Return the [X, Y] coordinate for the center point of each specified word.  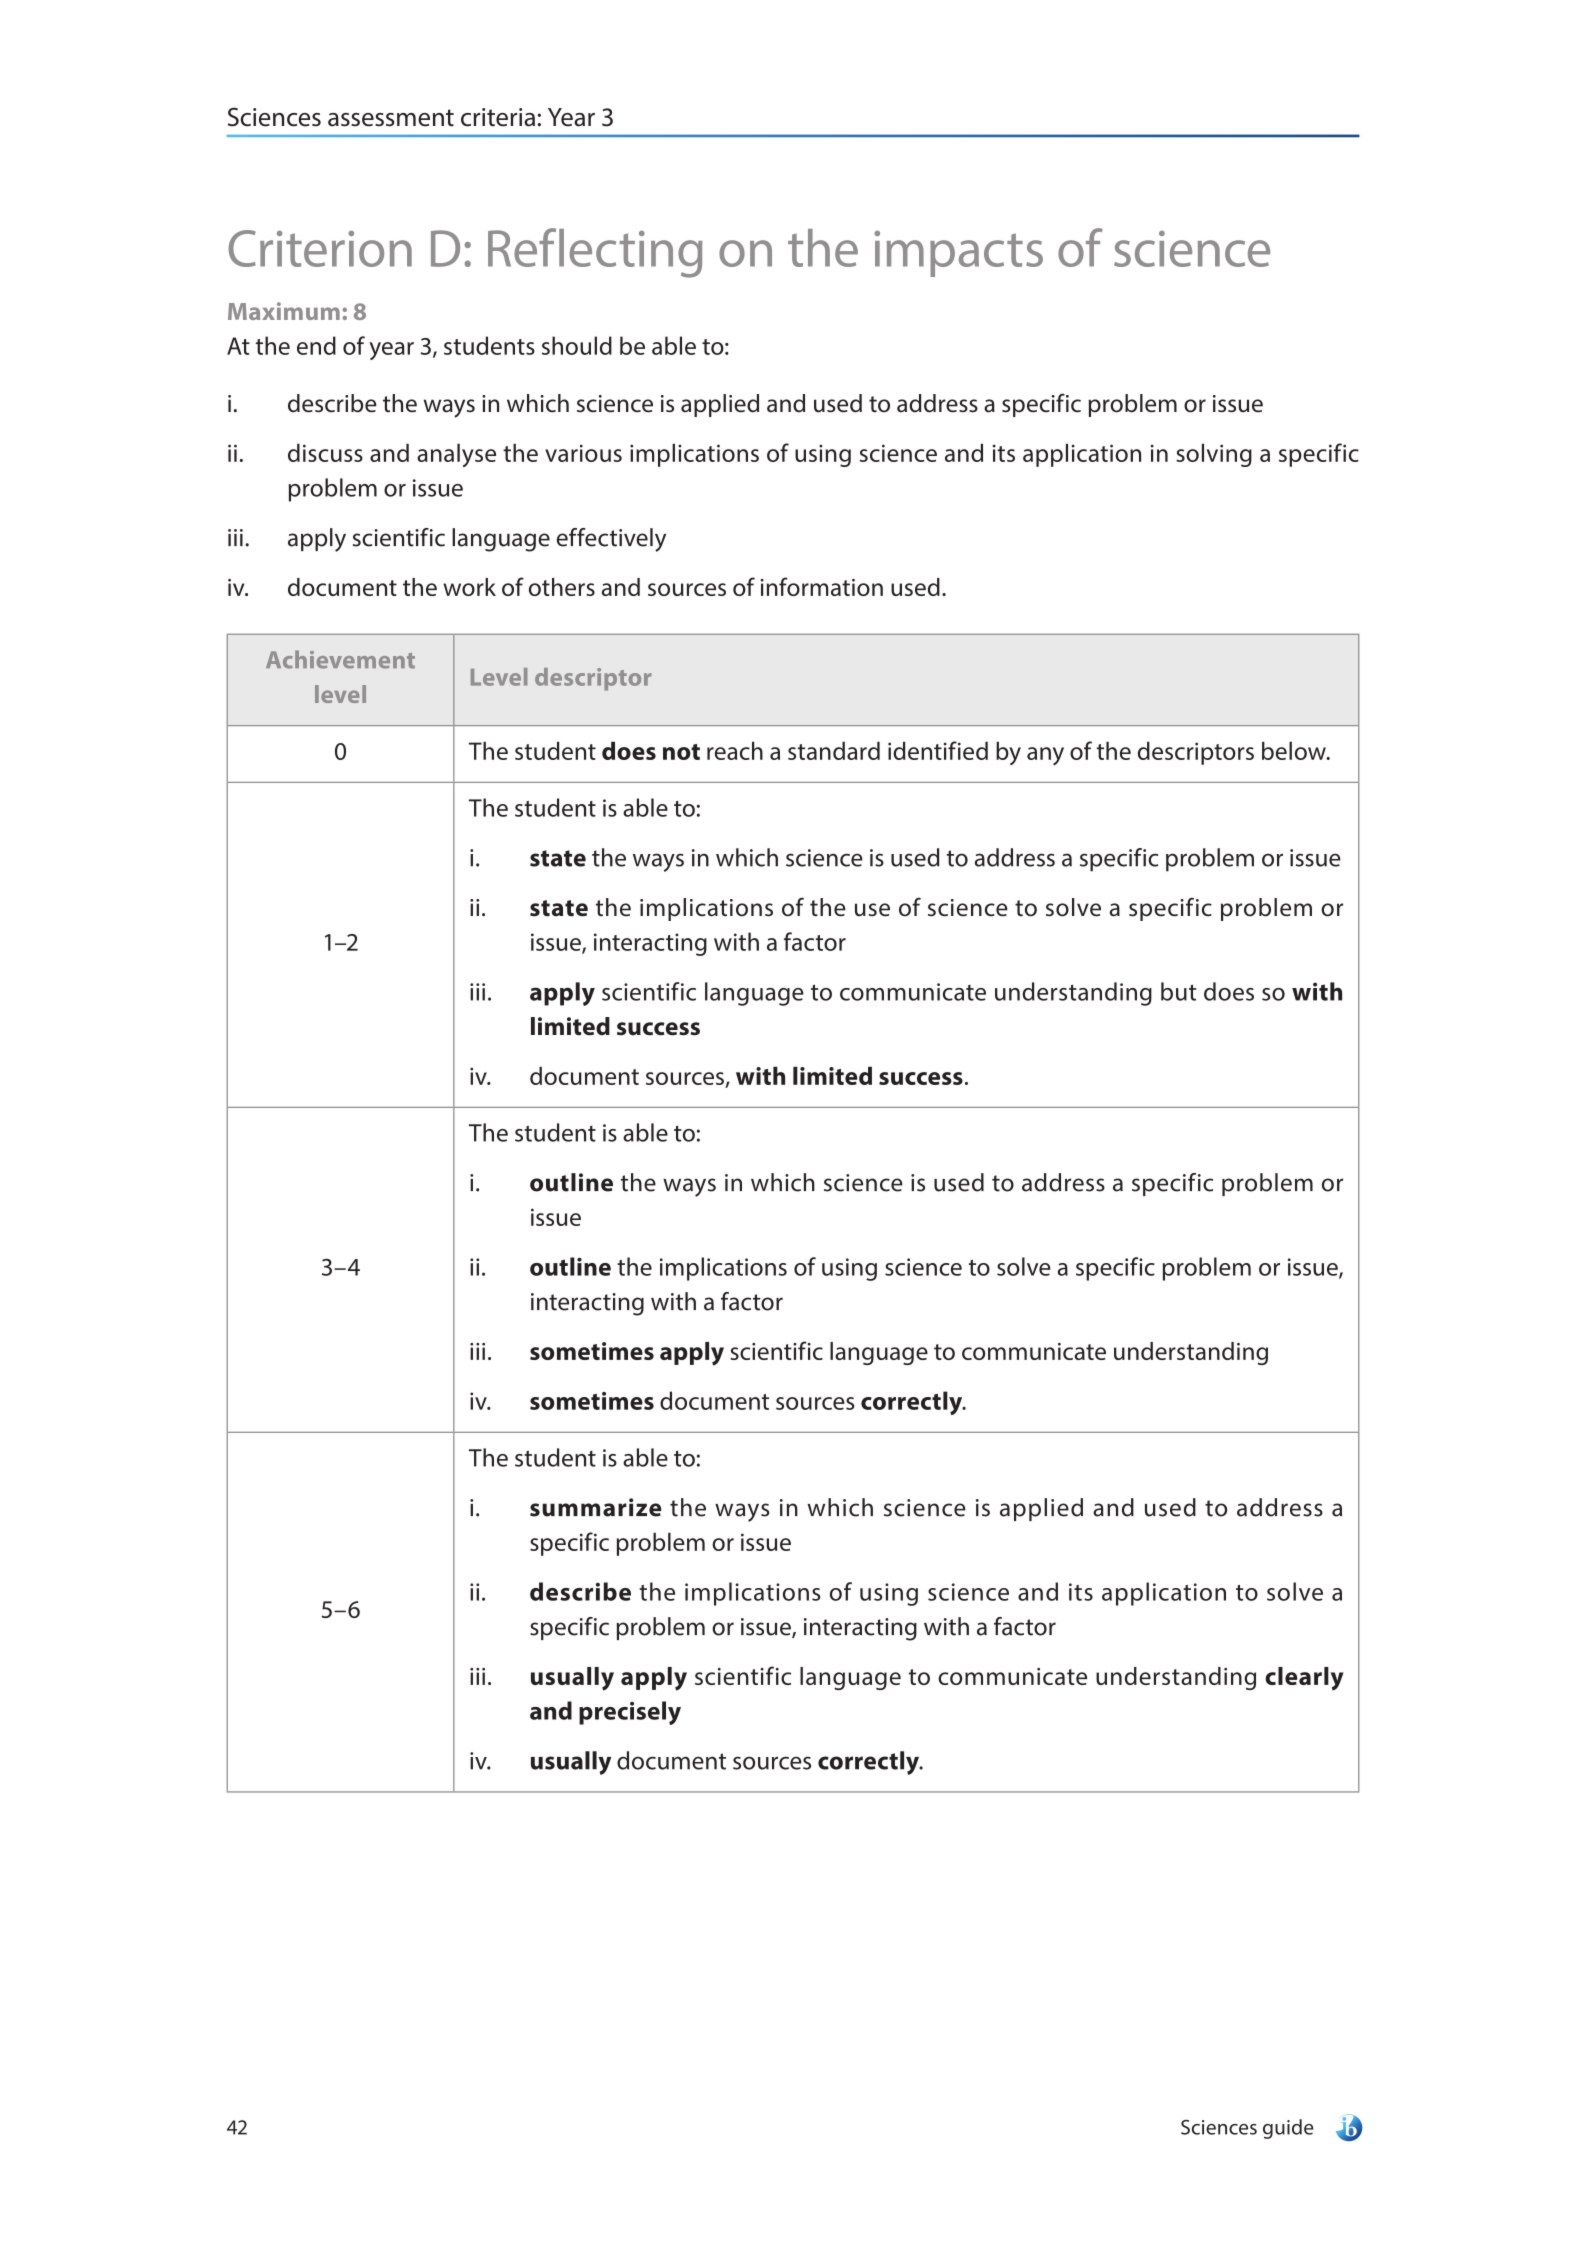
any [1045, 756]
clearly [1304, 1679]
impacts [958, 254]
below [1295, 750]
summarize [595, 1507]
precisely [630, 1713]
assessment [391, 118]
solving [1214, 455]
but [1178, 991]
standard [834, 750]
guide [1288, 2129]
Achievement [340, 659]
